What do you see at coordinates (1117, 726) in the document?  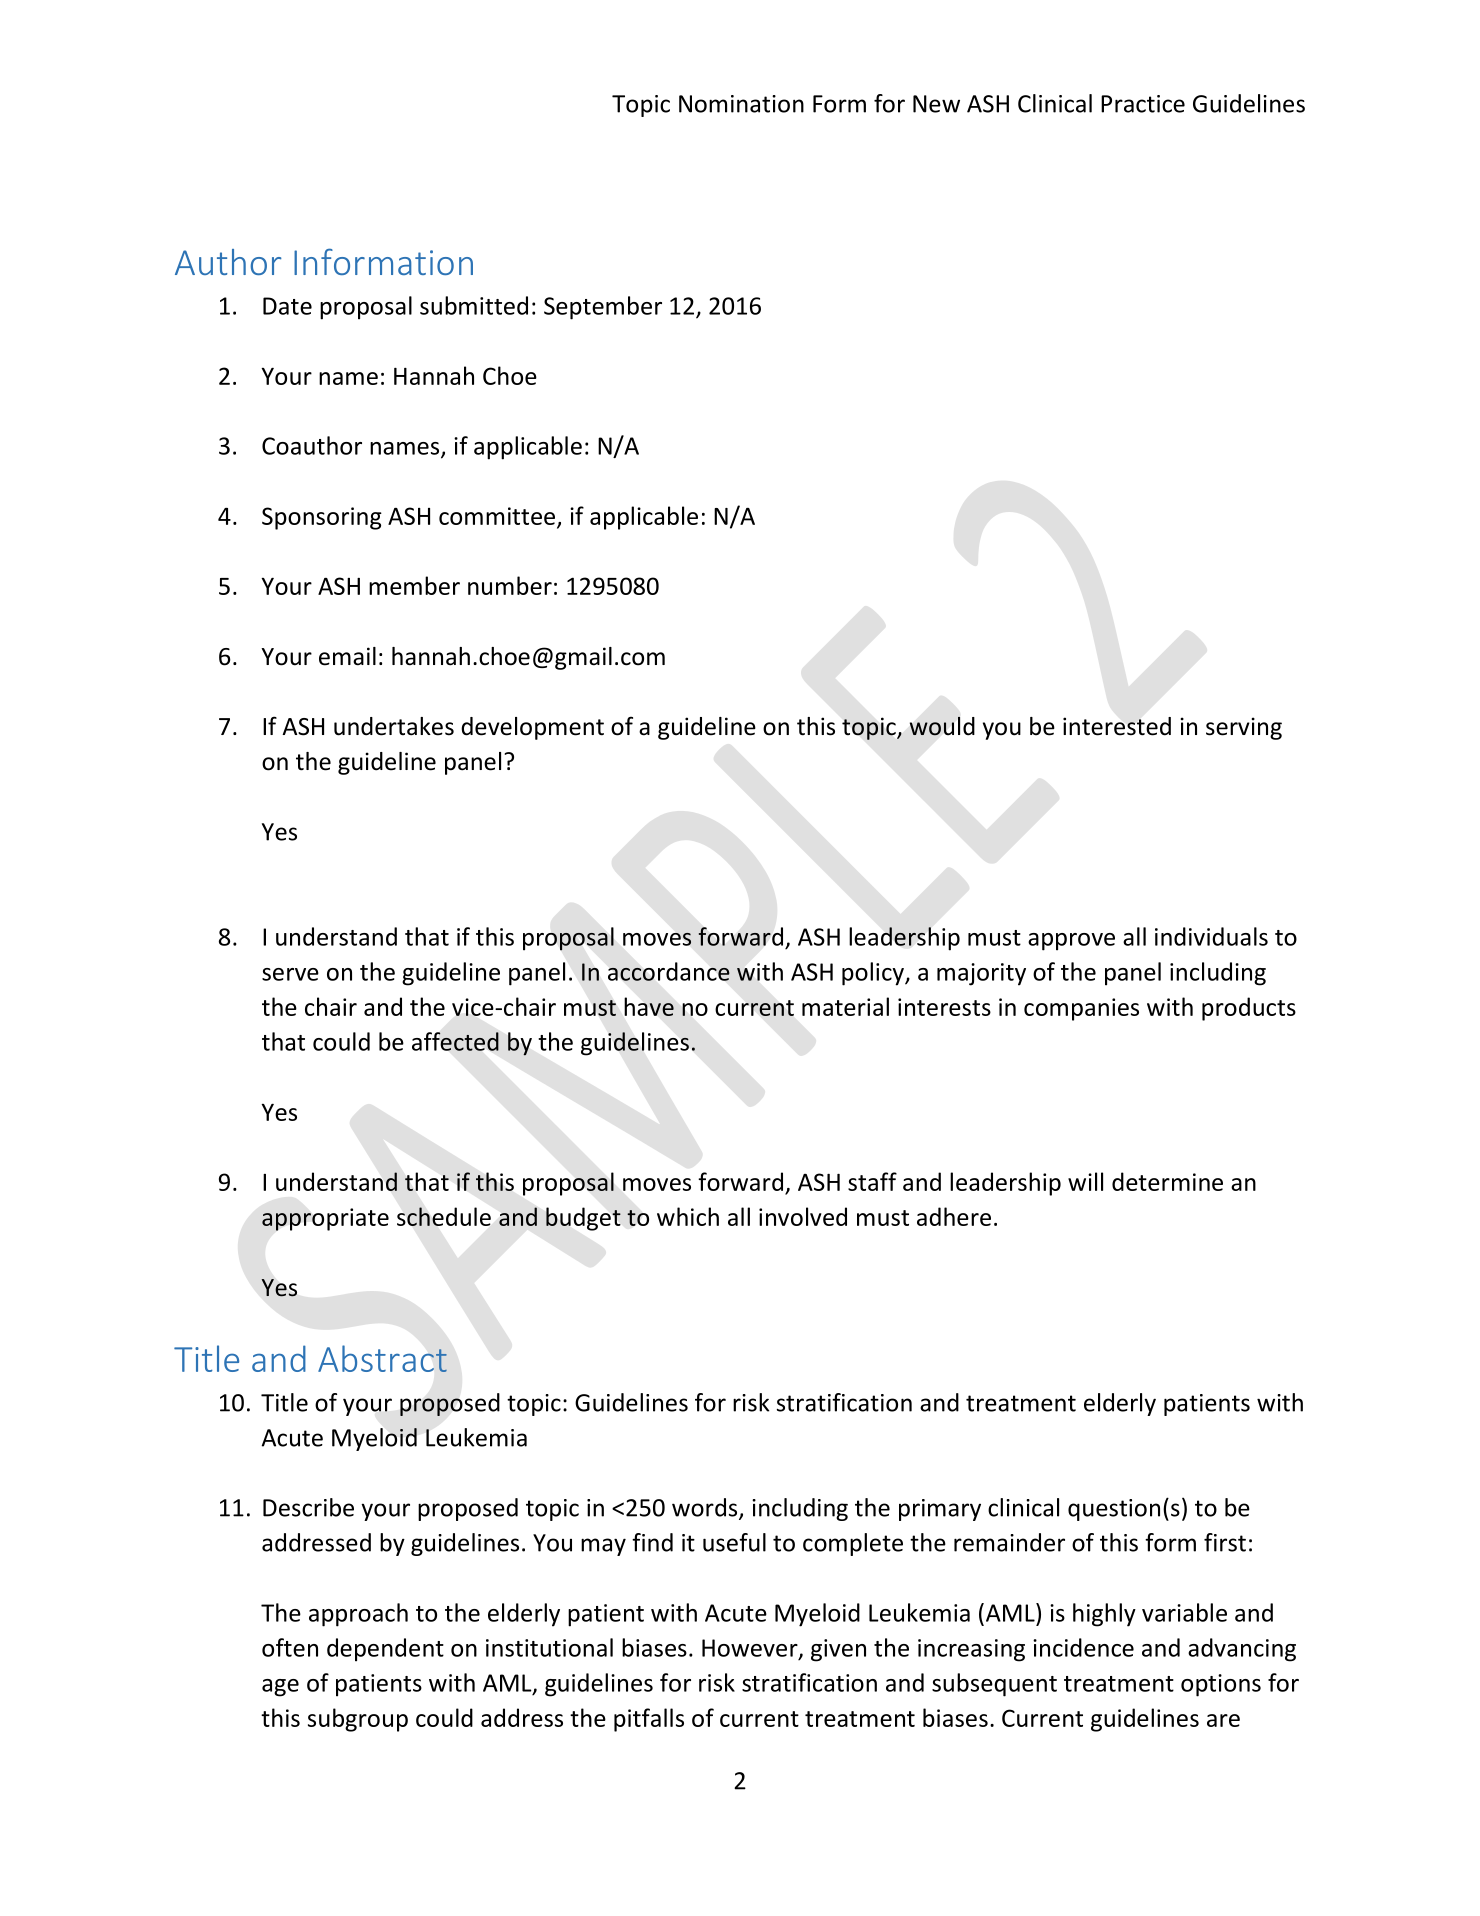 I see `interested` at bounding box center [1117, 726].
